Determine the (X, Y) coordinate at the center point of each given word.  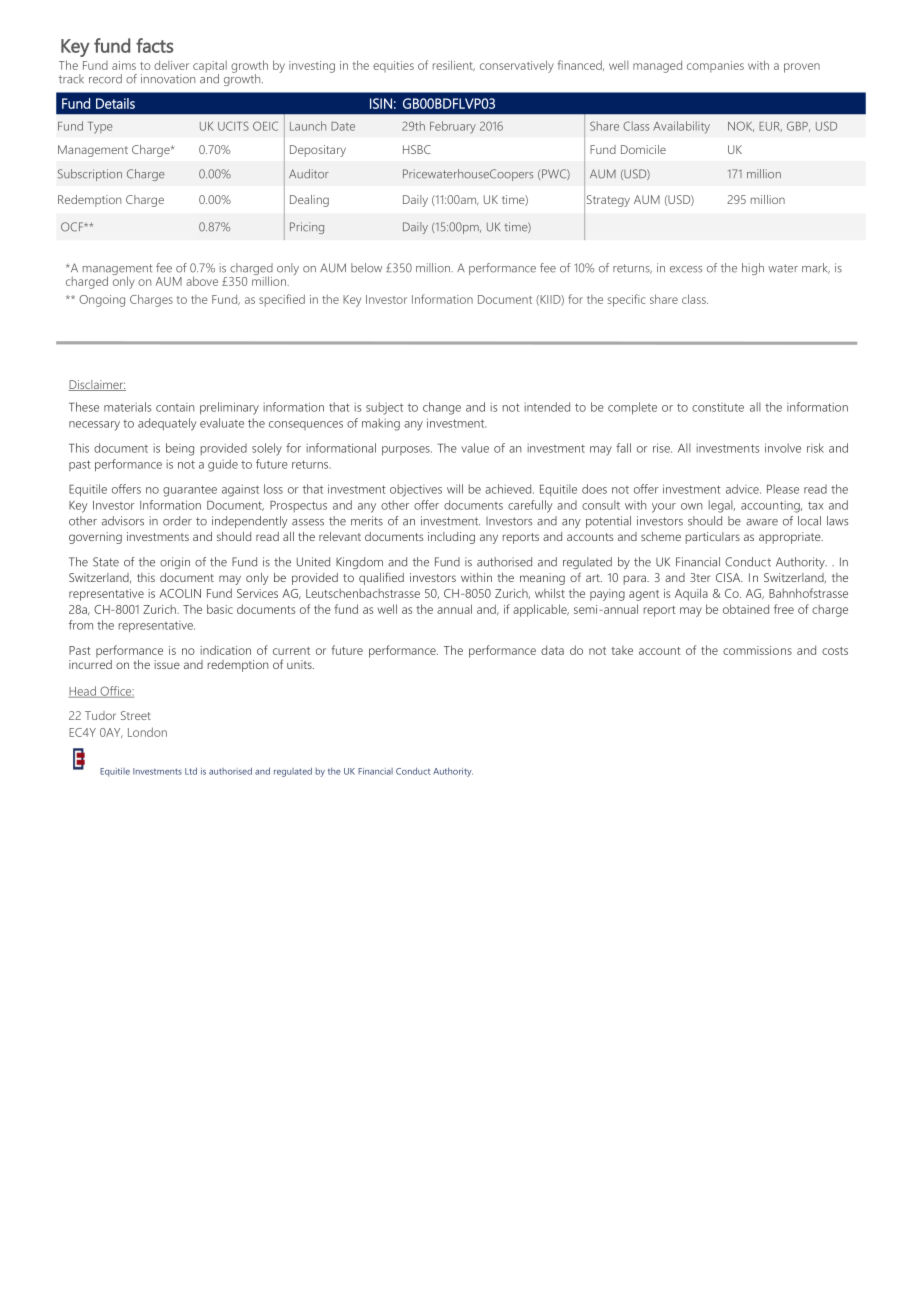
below (366, 268)
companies (715, 67)
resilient (454, 65)
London (147, 732)
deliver (171, 65)
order (177, 521)
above (202, 281)
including (451, 538)
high (753, 269)
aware (762, 522)
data (552, 650)
